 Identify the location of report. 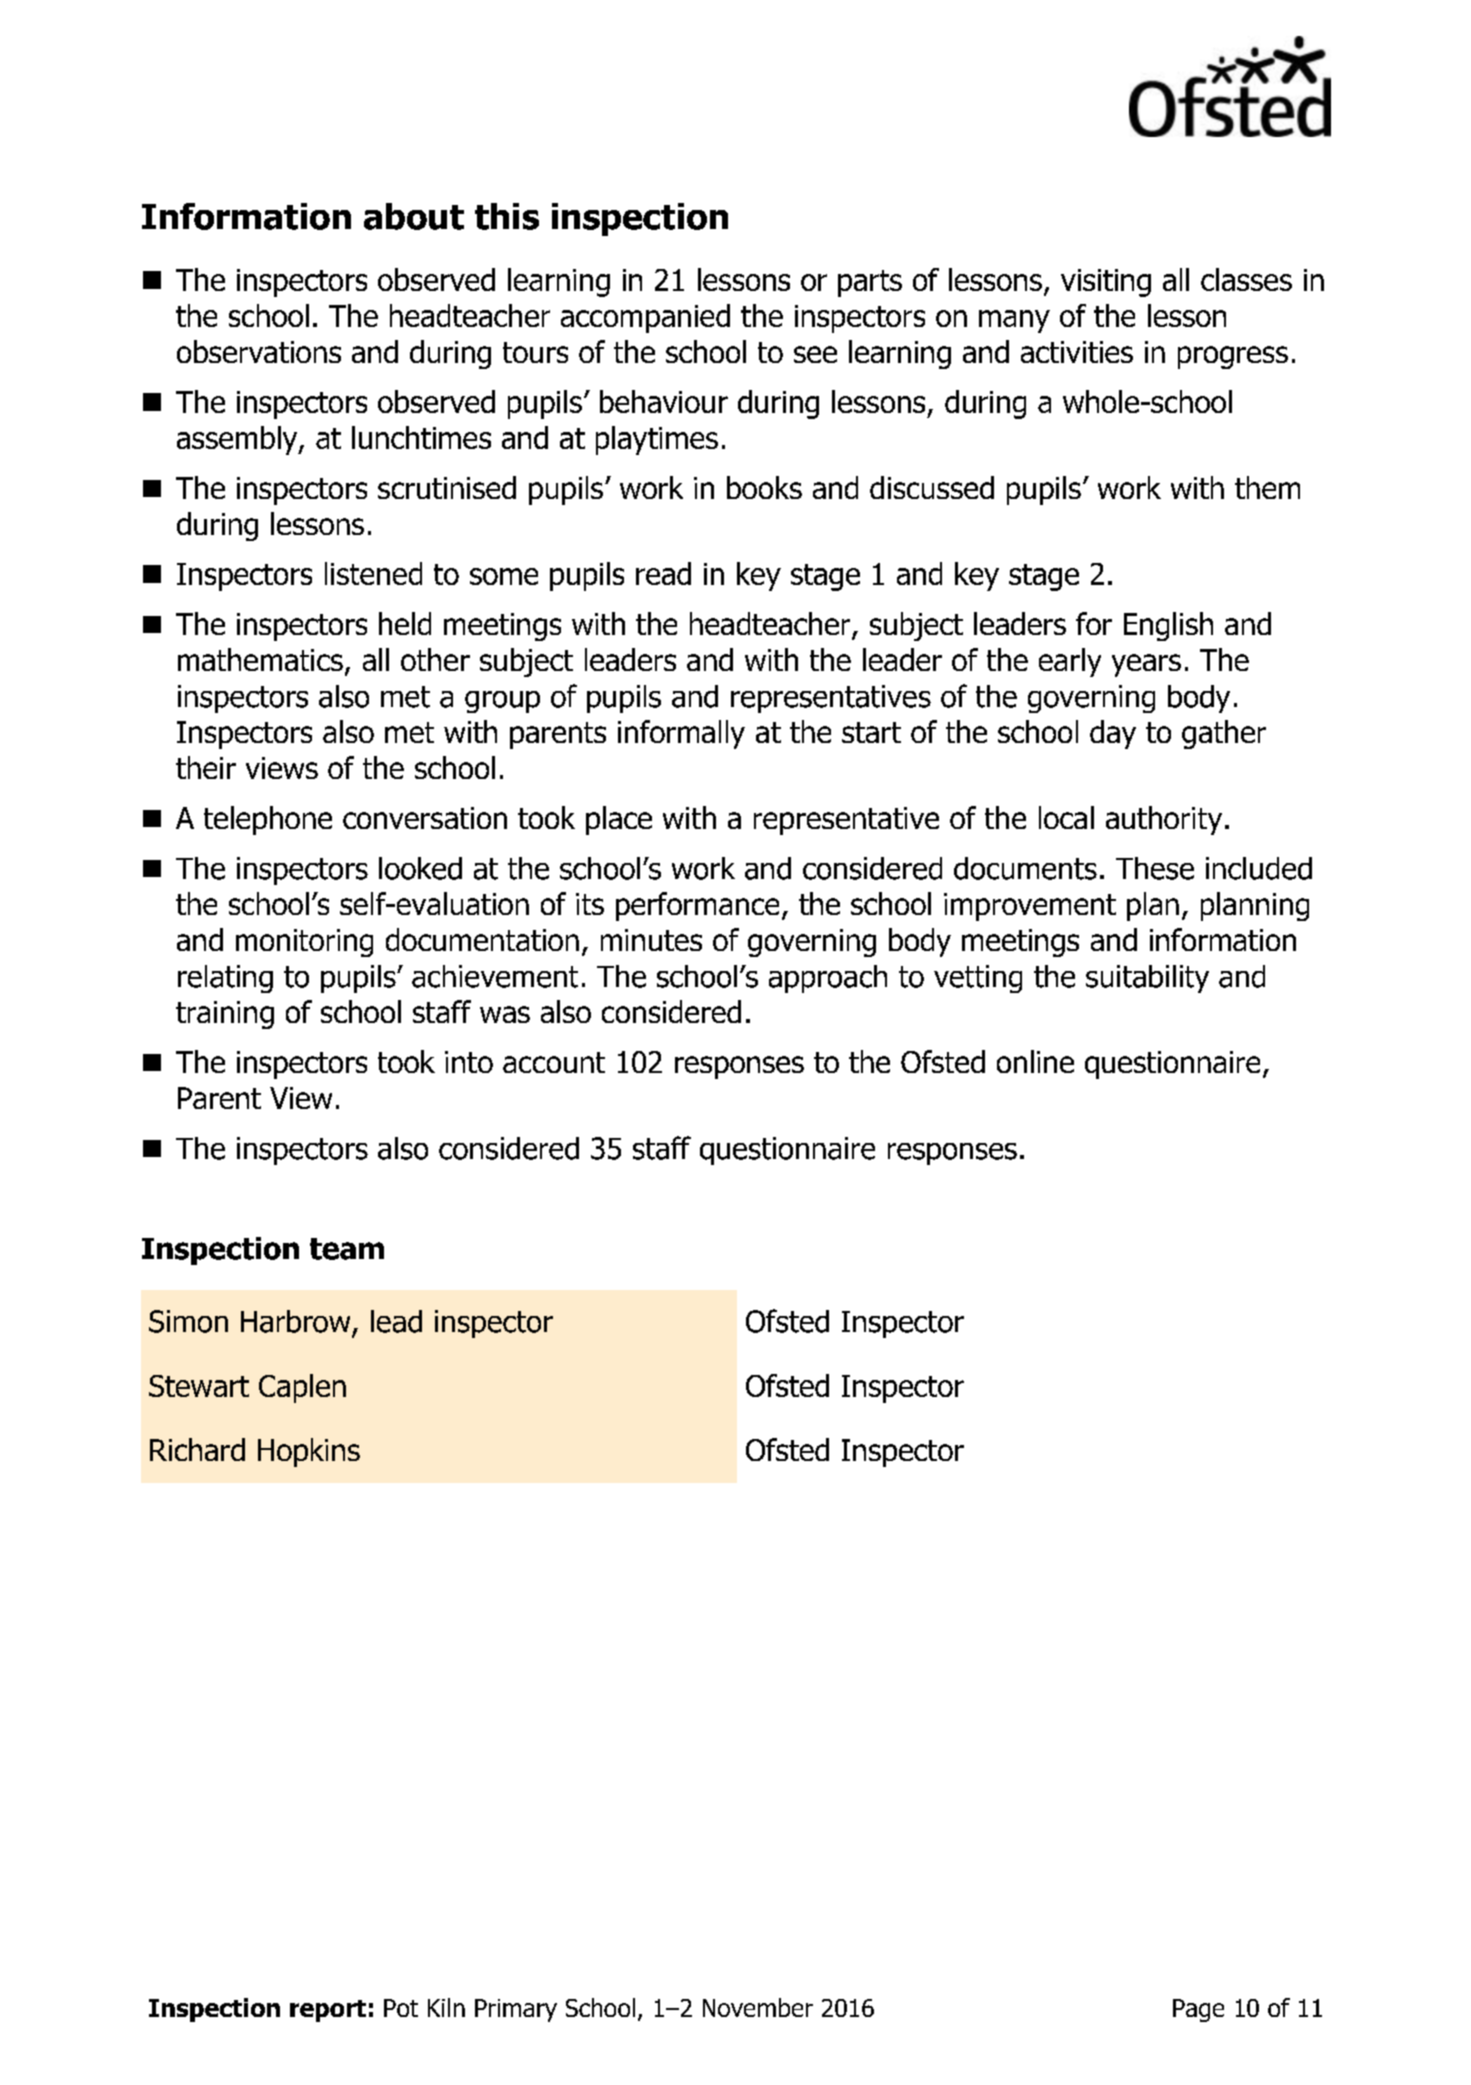
(328, 2011).
